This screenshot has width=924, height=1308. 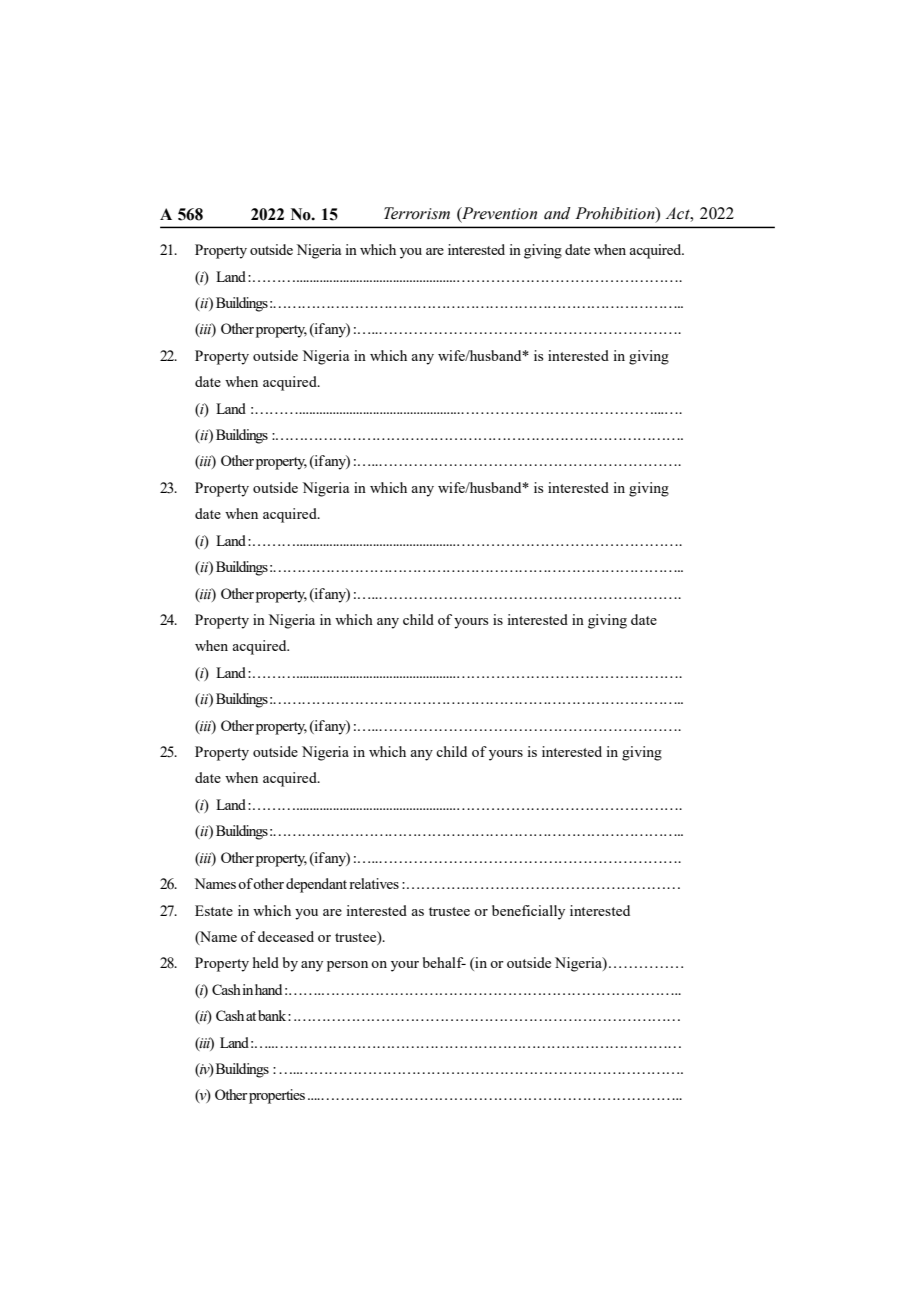 I want to click on Terrorism, so click(x=417, y=213).
